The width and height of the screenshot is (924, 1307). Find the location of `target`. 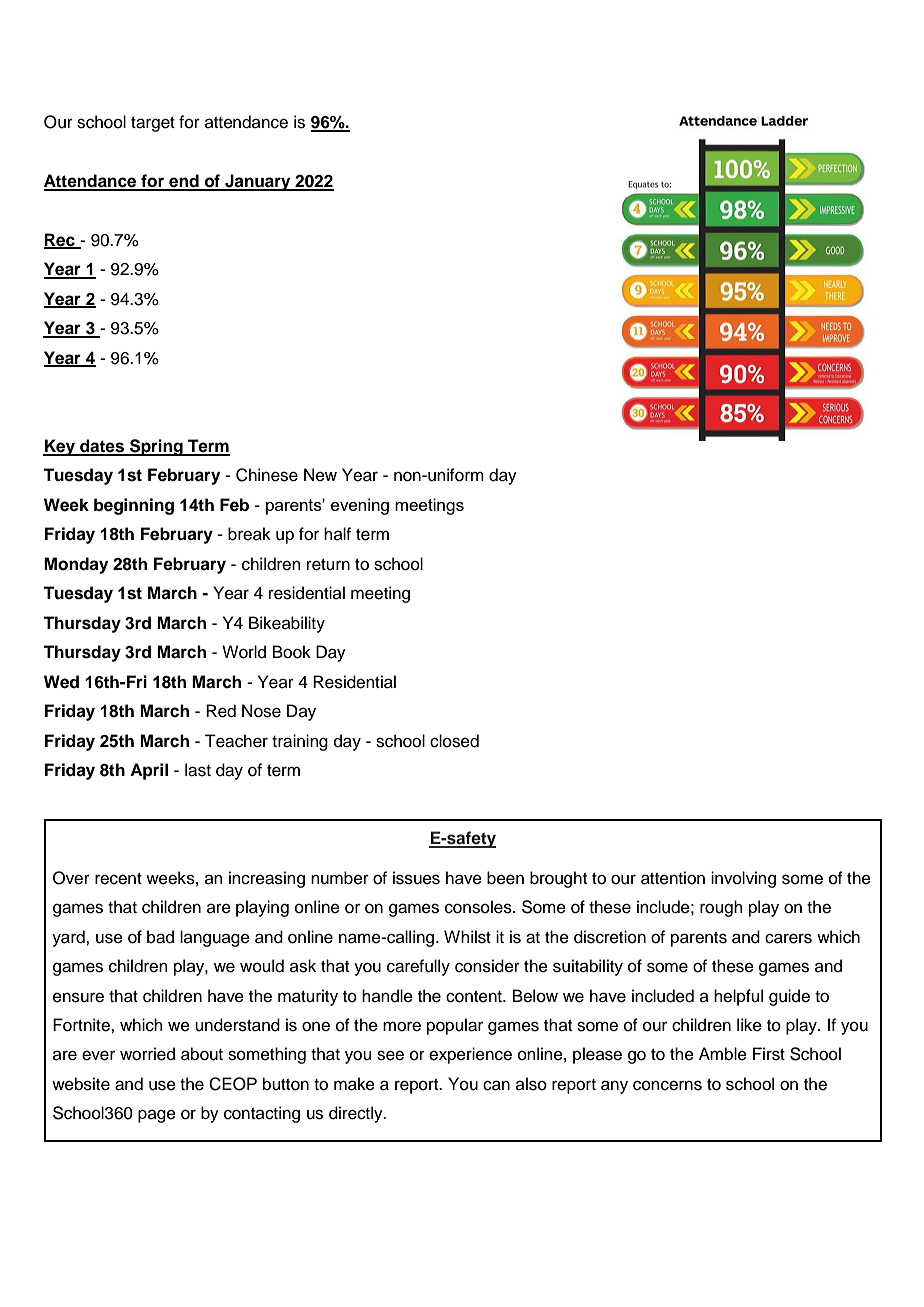

target is located at coordinates (153, 124).
